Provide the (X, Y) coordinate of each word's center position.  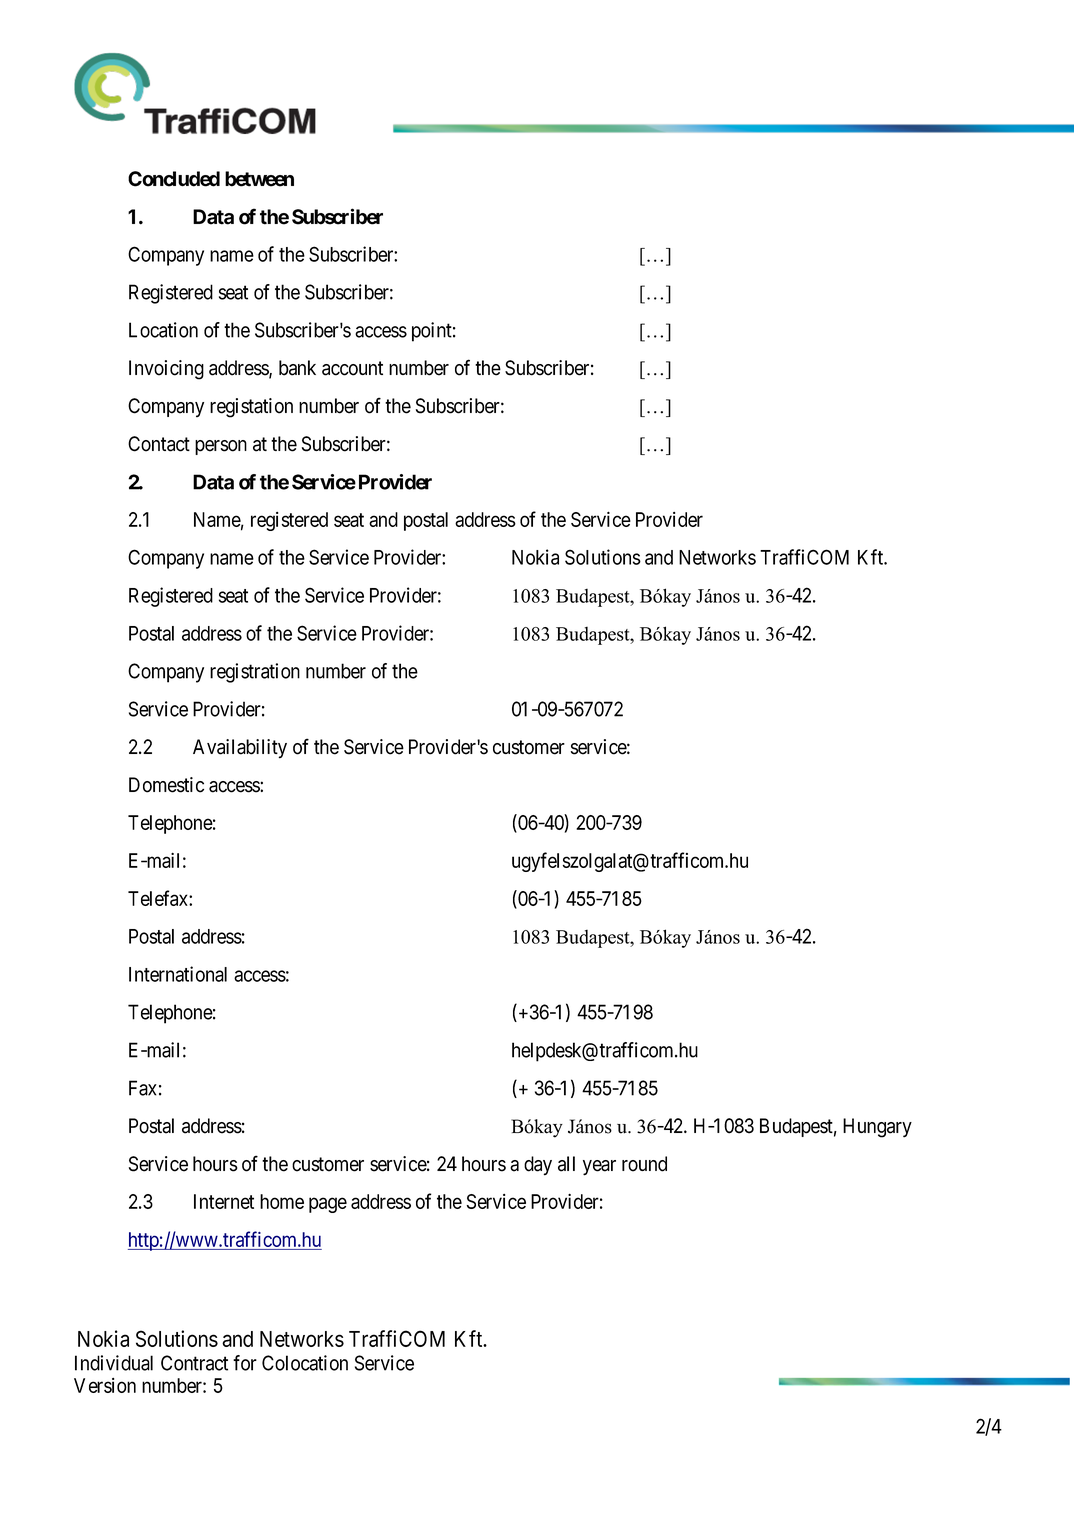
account (352, 368)
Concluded (174, 179)
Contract (194, 1363)
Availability (240, 749)
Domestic (166, 785)
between (259, 179)
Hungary (877, 1128)
